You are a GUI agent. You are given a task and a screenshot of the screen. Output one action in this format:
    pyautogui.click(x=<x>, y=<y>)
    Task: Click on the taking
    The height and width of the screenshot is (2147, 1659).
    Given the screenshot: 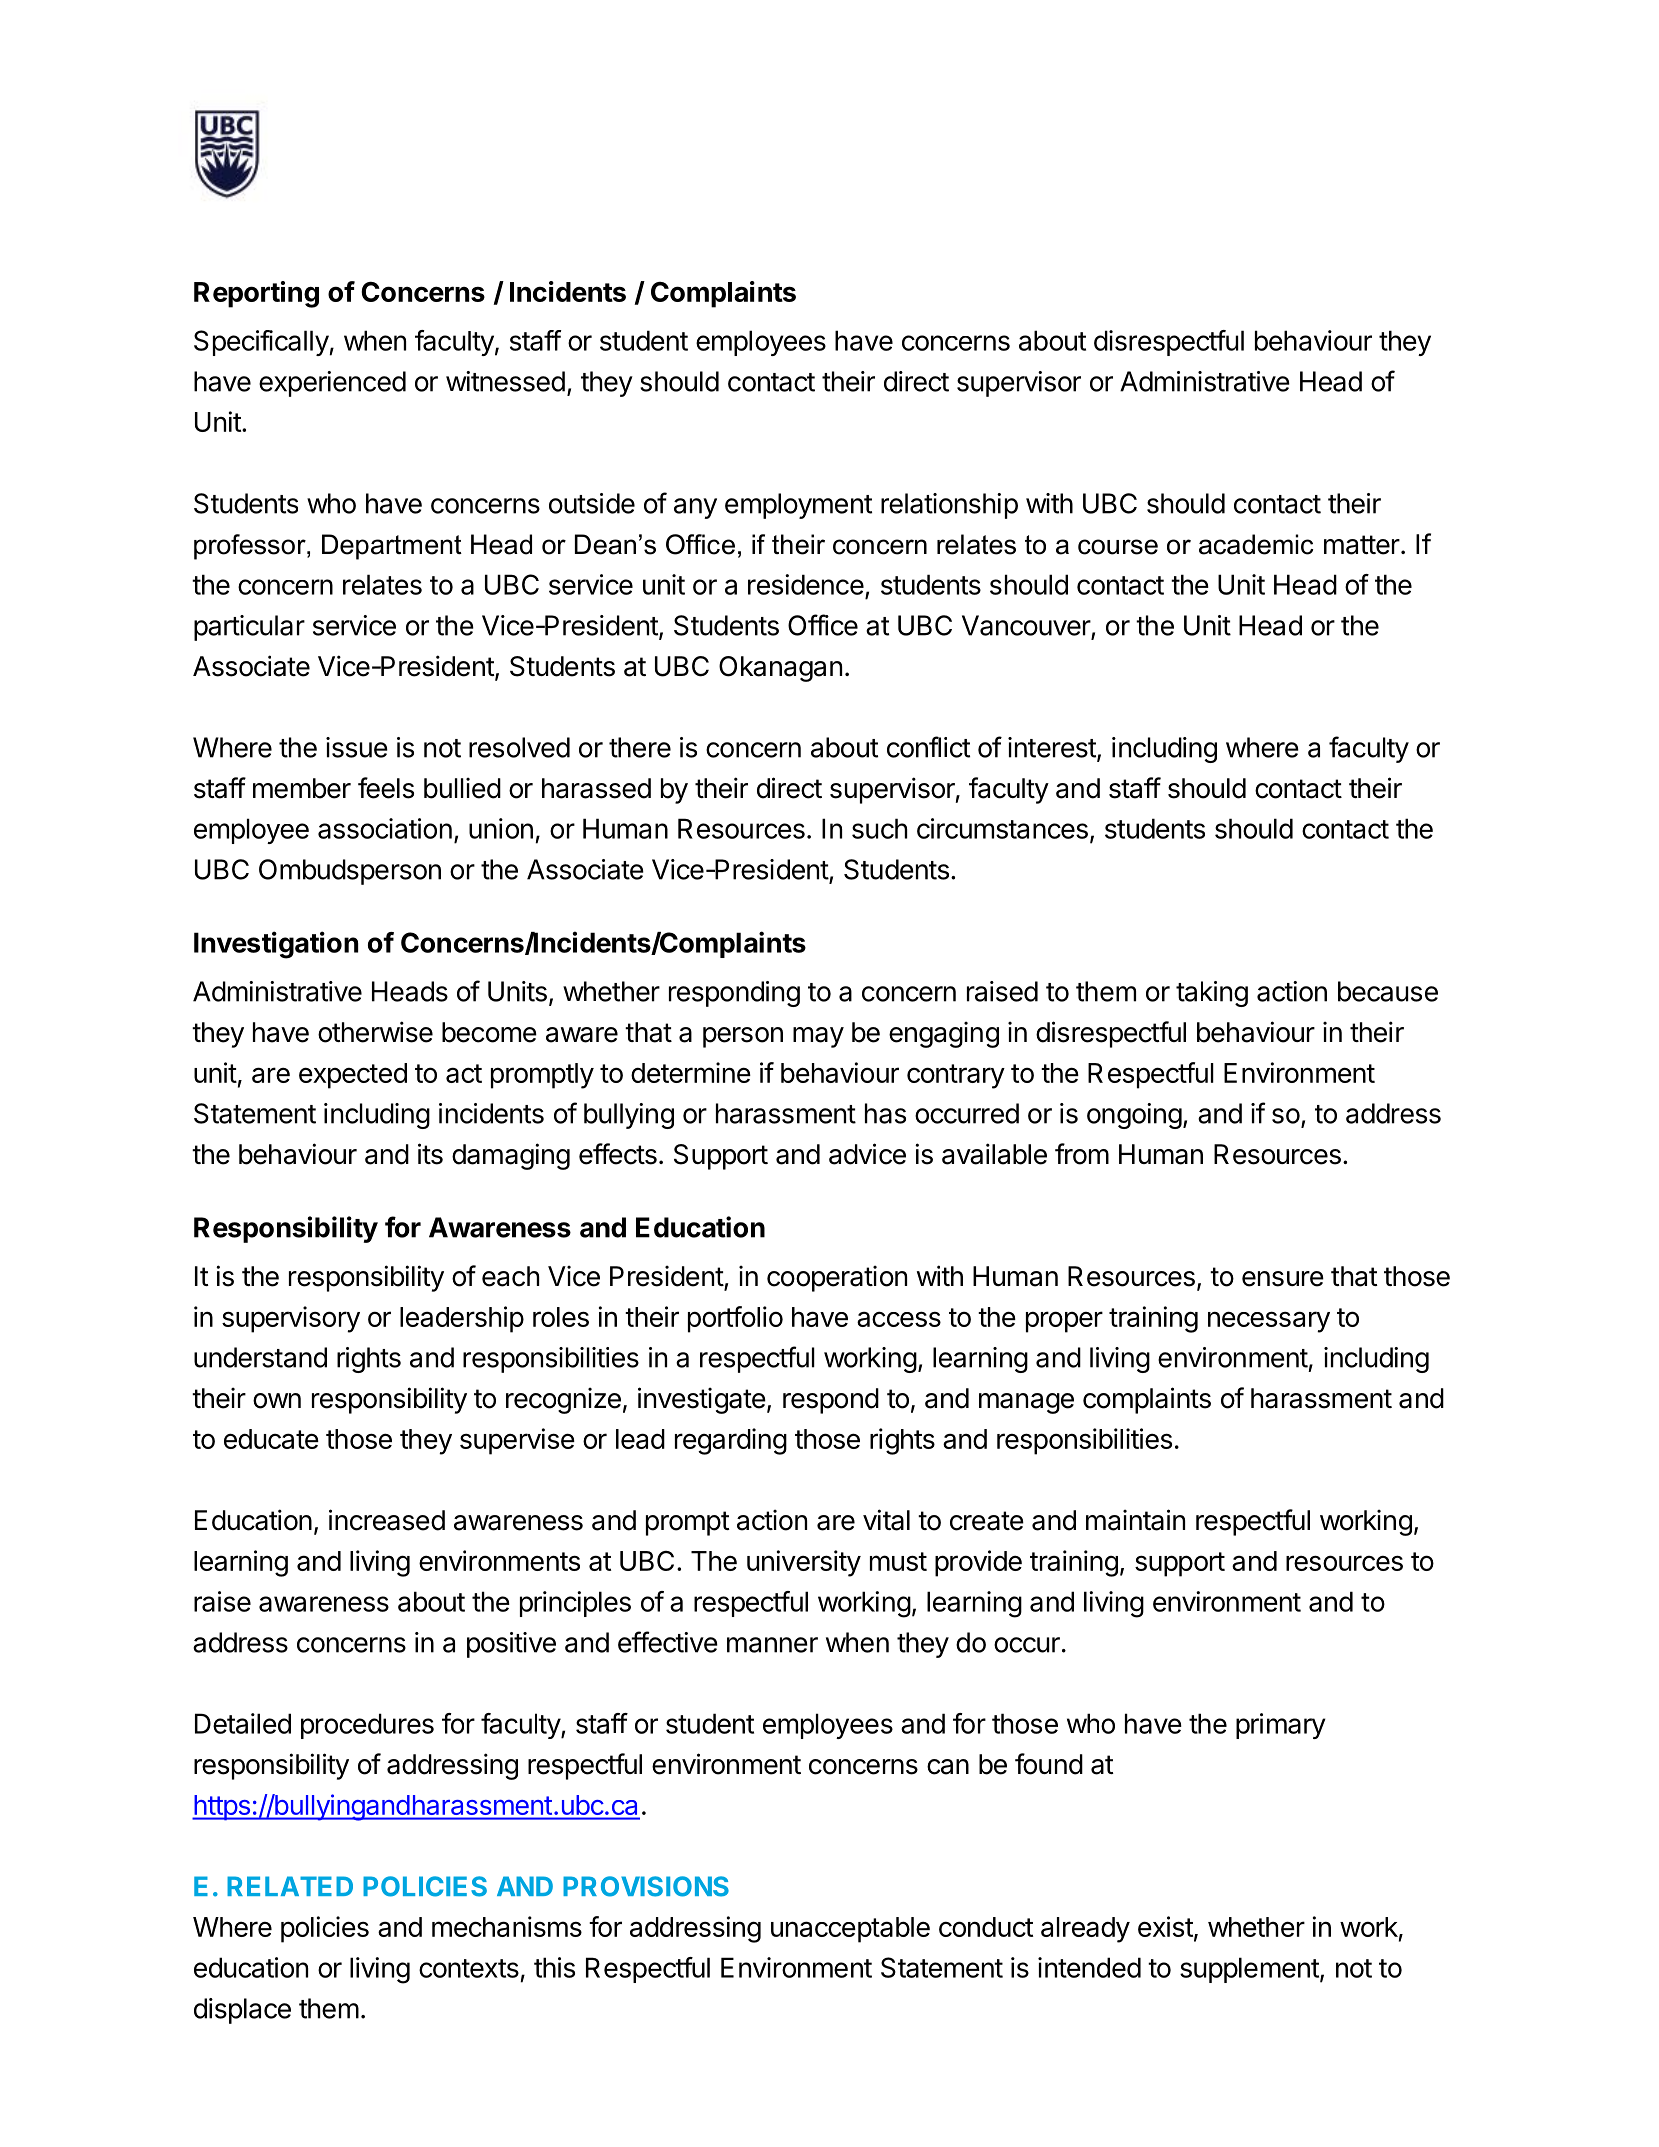 What is the action you would take?
    pyautogui.click(x=1212, y=994)
